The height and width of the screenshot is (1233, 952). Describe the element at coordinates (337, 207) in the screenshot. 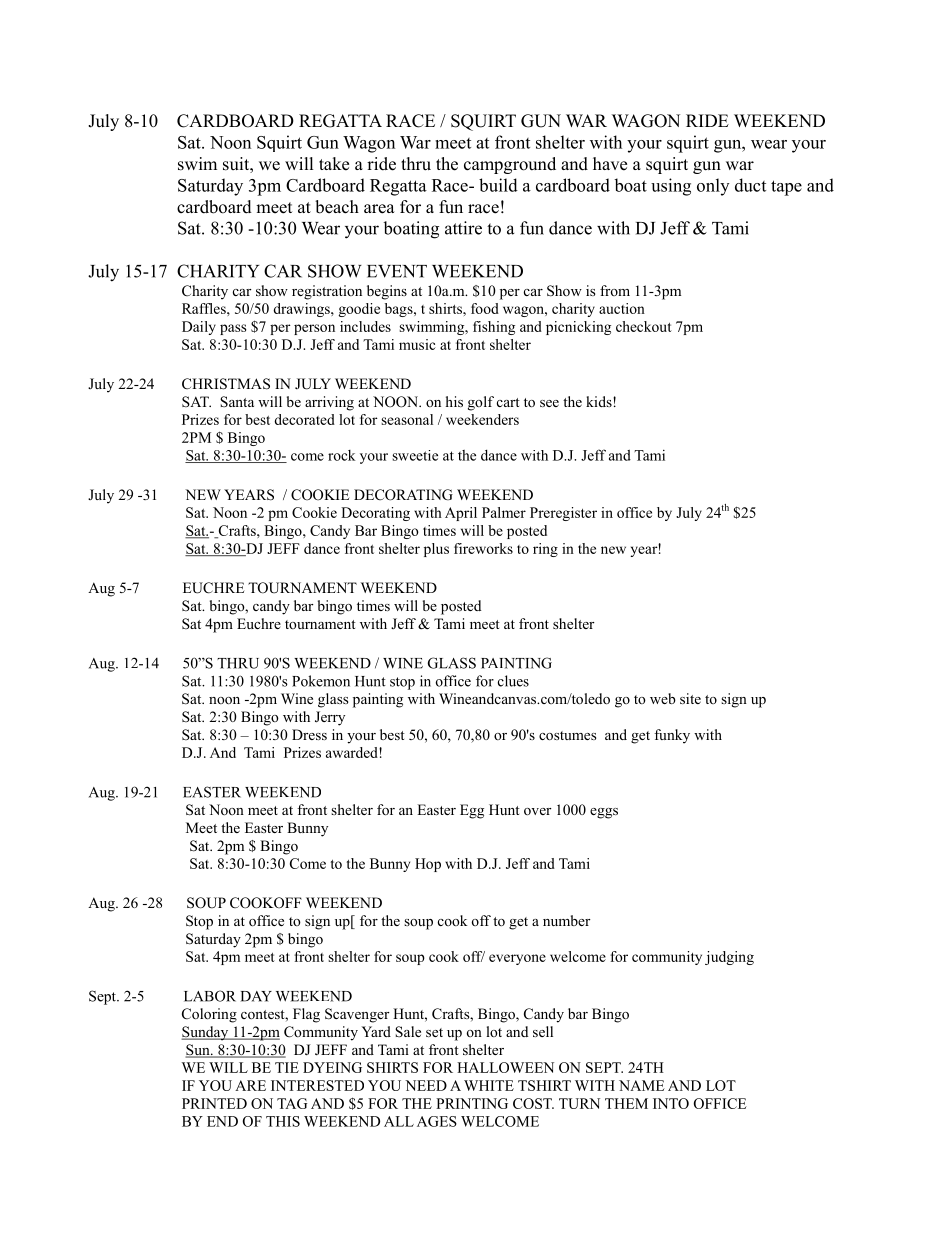

I see `beach` at that location.
